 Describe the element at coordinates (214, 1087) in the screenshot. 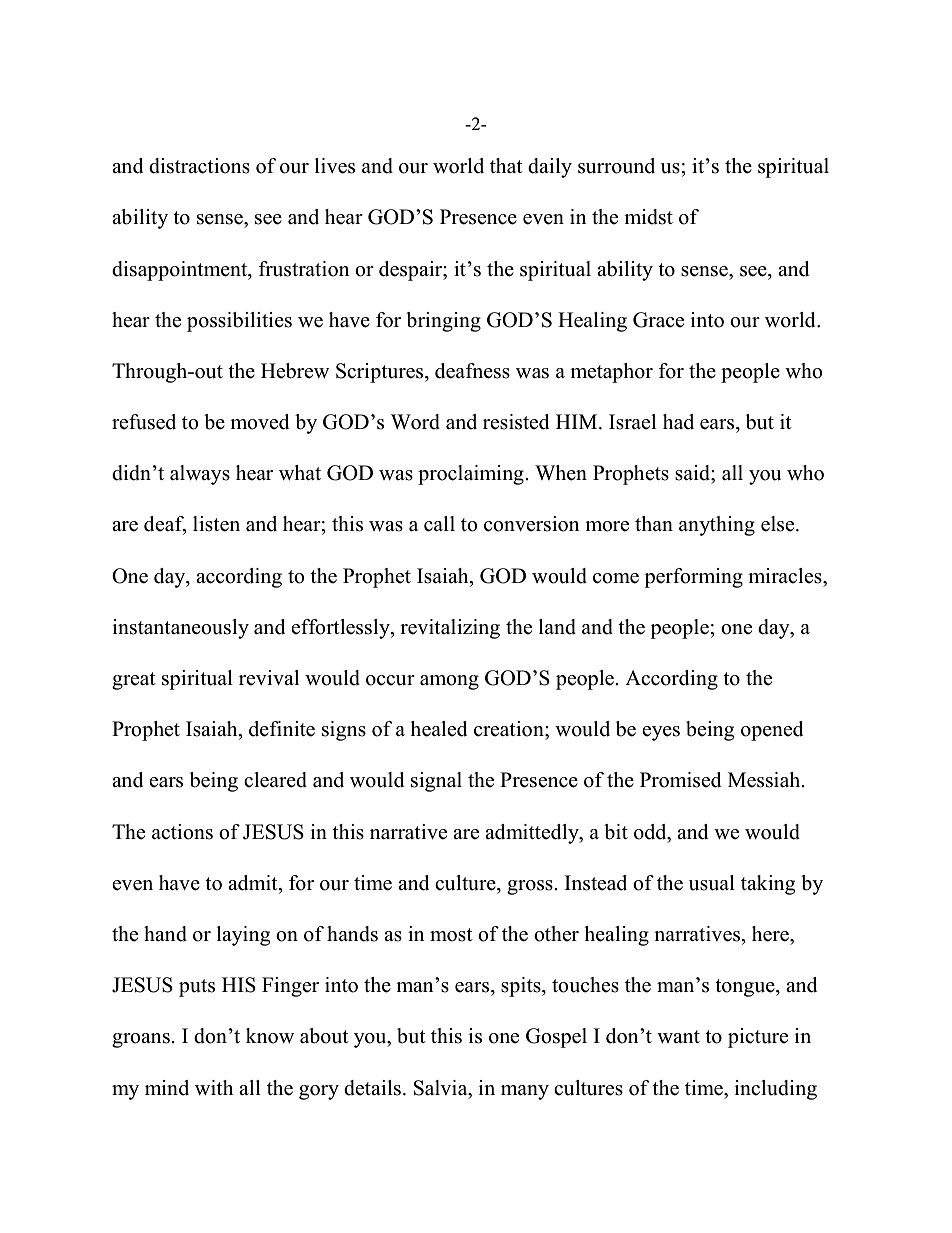

I see `with` at that location.
